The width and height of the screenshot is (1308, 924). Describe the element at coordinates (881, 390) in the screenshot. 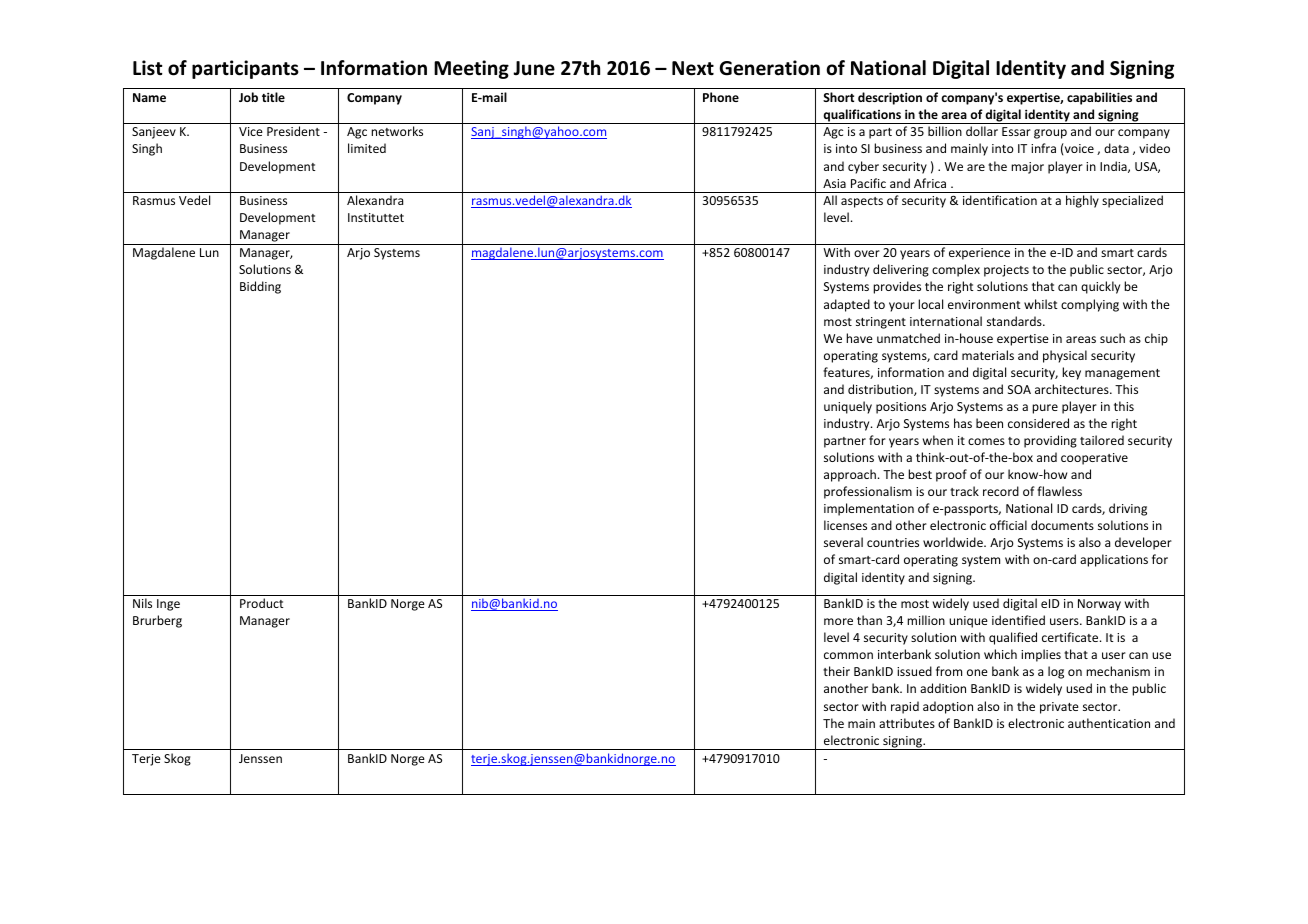

I see `distribution` at that location.
